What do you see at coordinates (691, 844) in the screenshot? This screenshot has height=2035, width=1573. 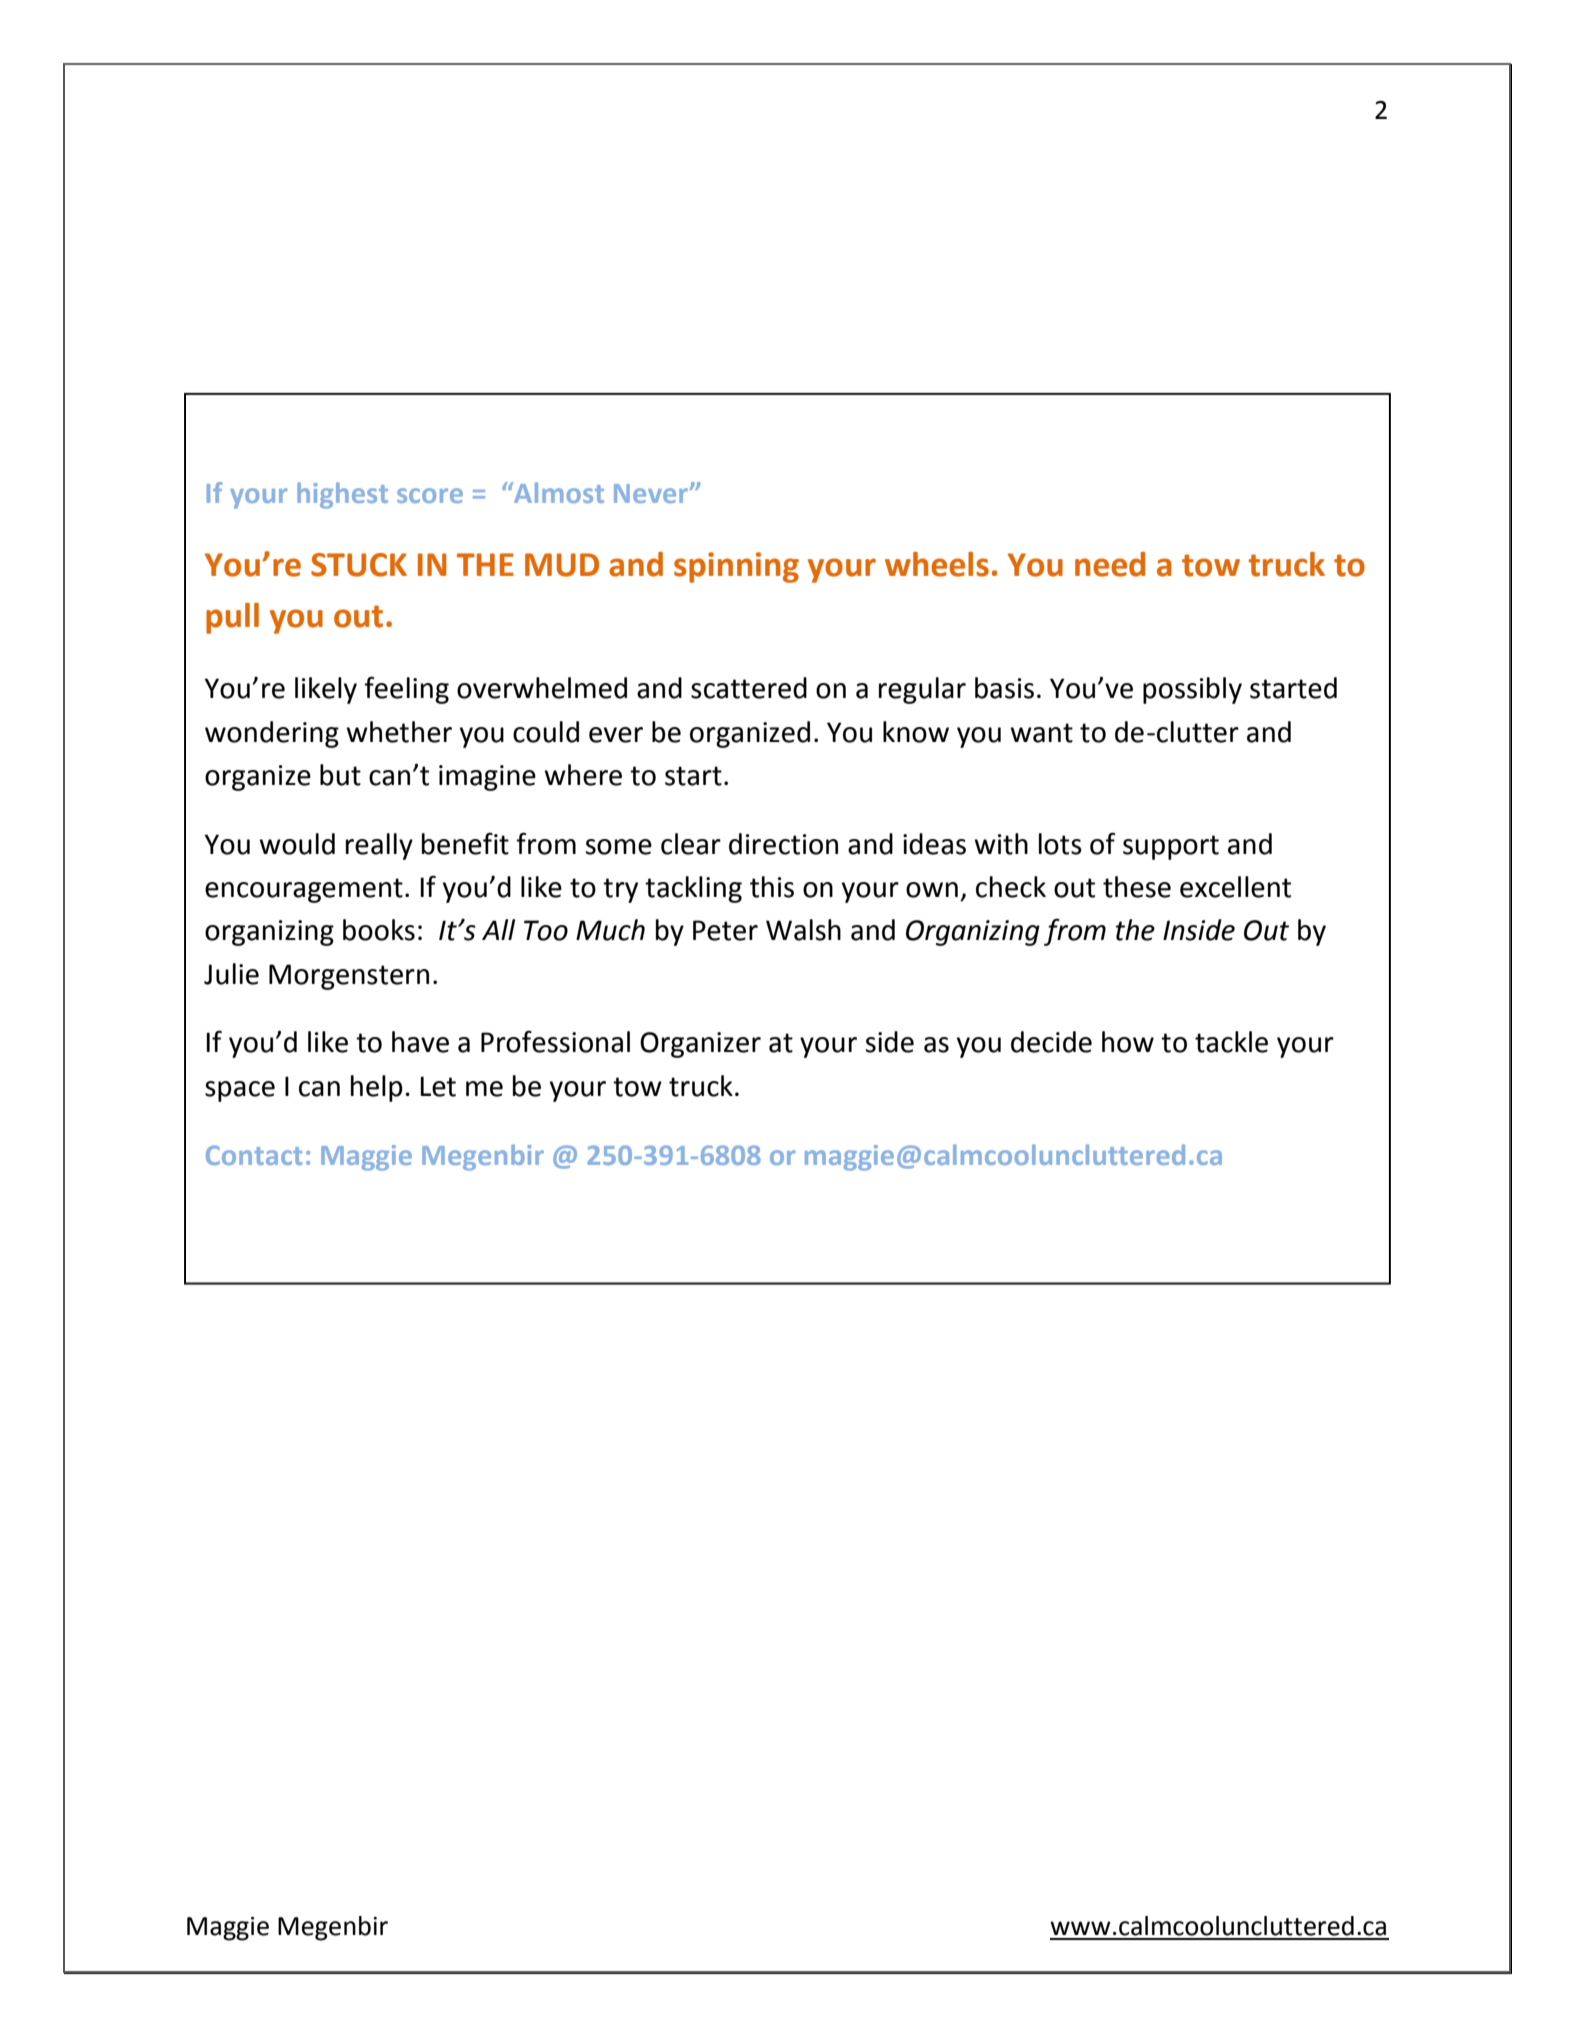 I see `clear` at bounding box center [691, 844].
